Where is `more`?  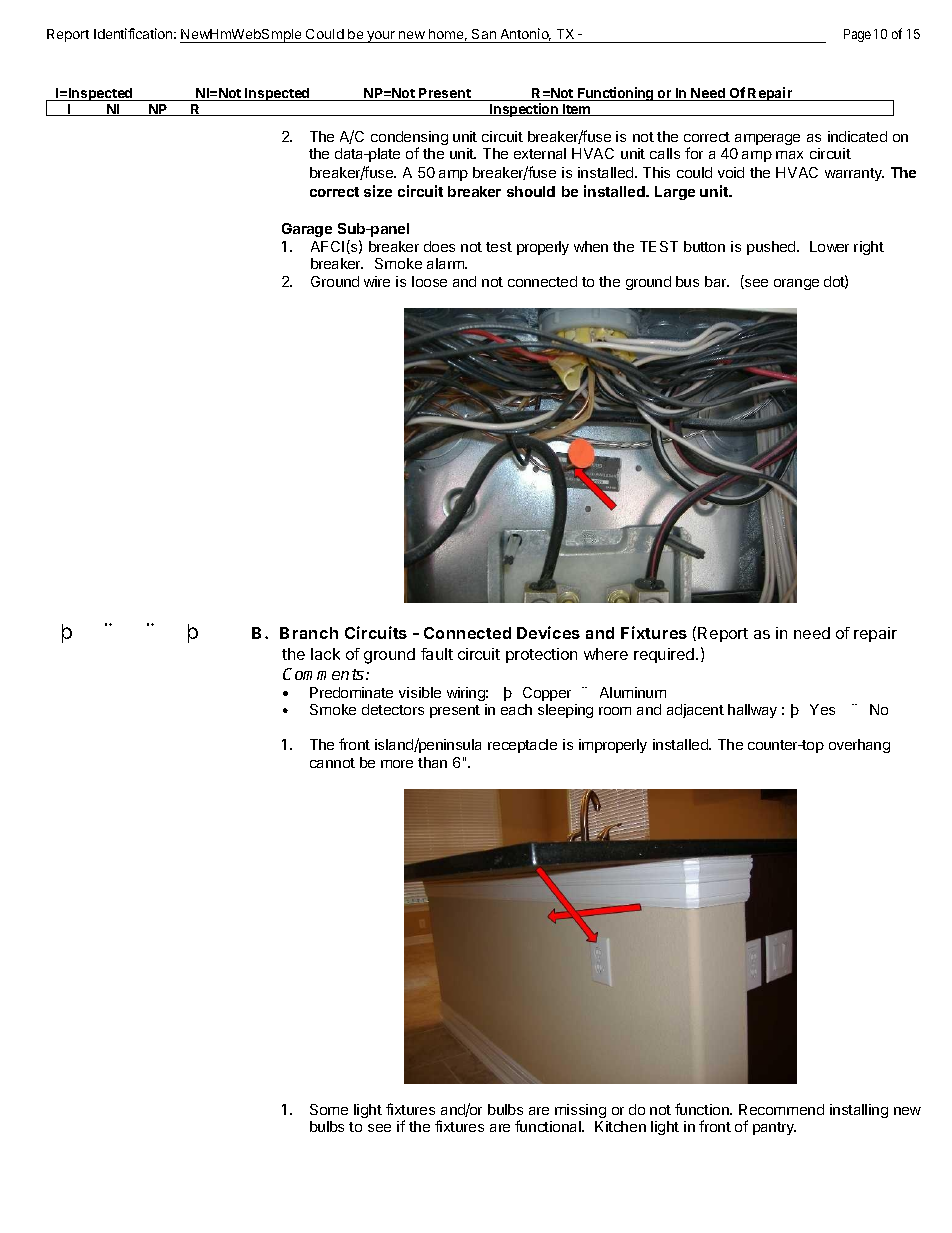 more is located at coordinates (397, 764).
